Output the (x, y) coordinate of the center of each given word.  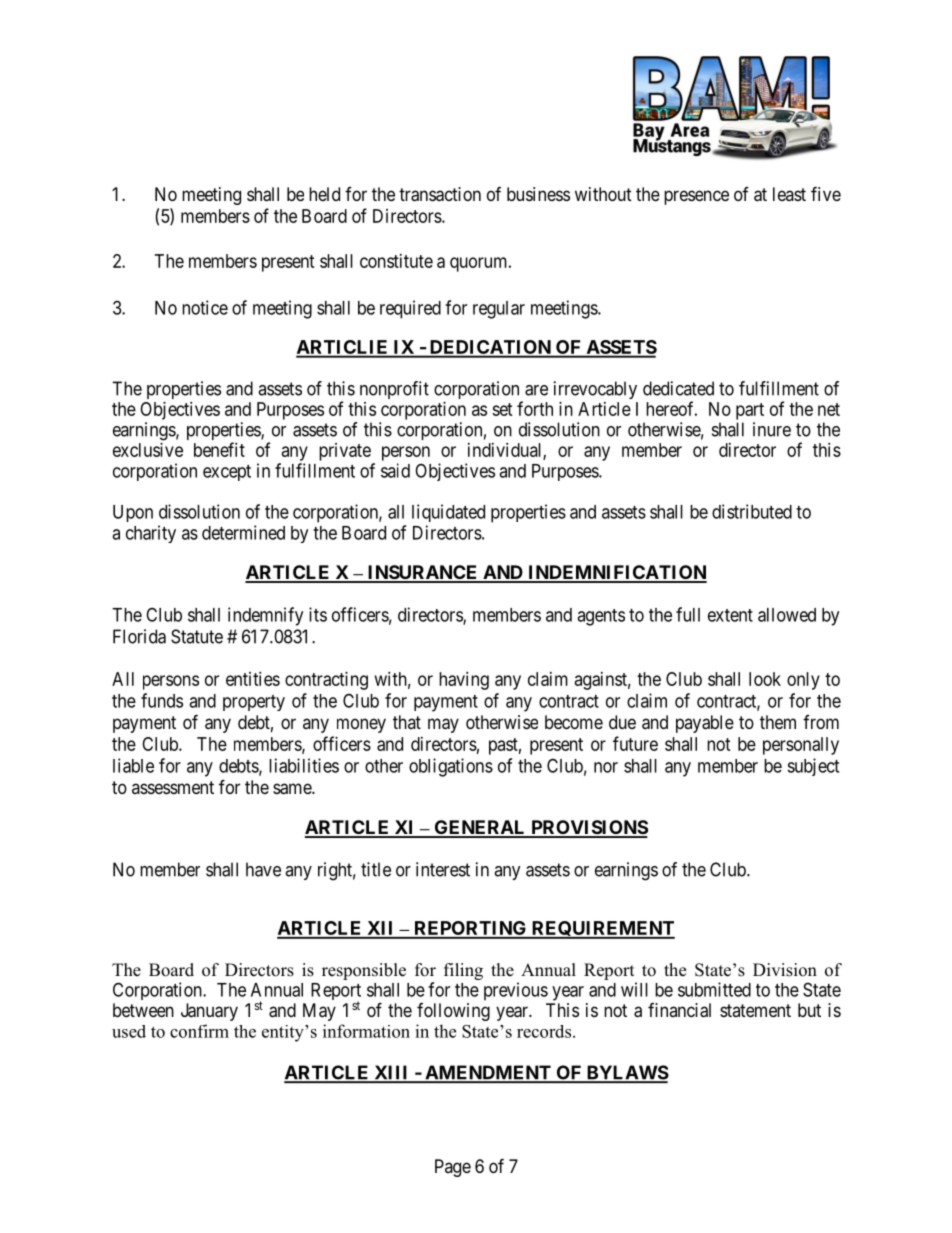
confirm (199, 1031)
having (464, 681)
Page (453, 1168)
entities (253, 679)
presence (696, 197)
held (324, 194)
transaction (440, 194)
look (765, 679)
